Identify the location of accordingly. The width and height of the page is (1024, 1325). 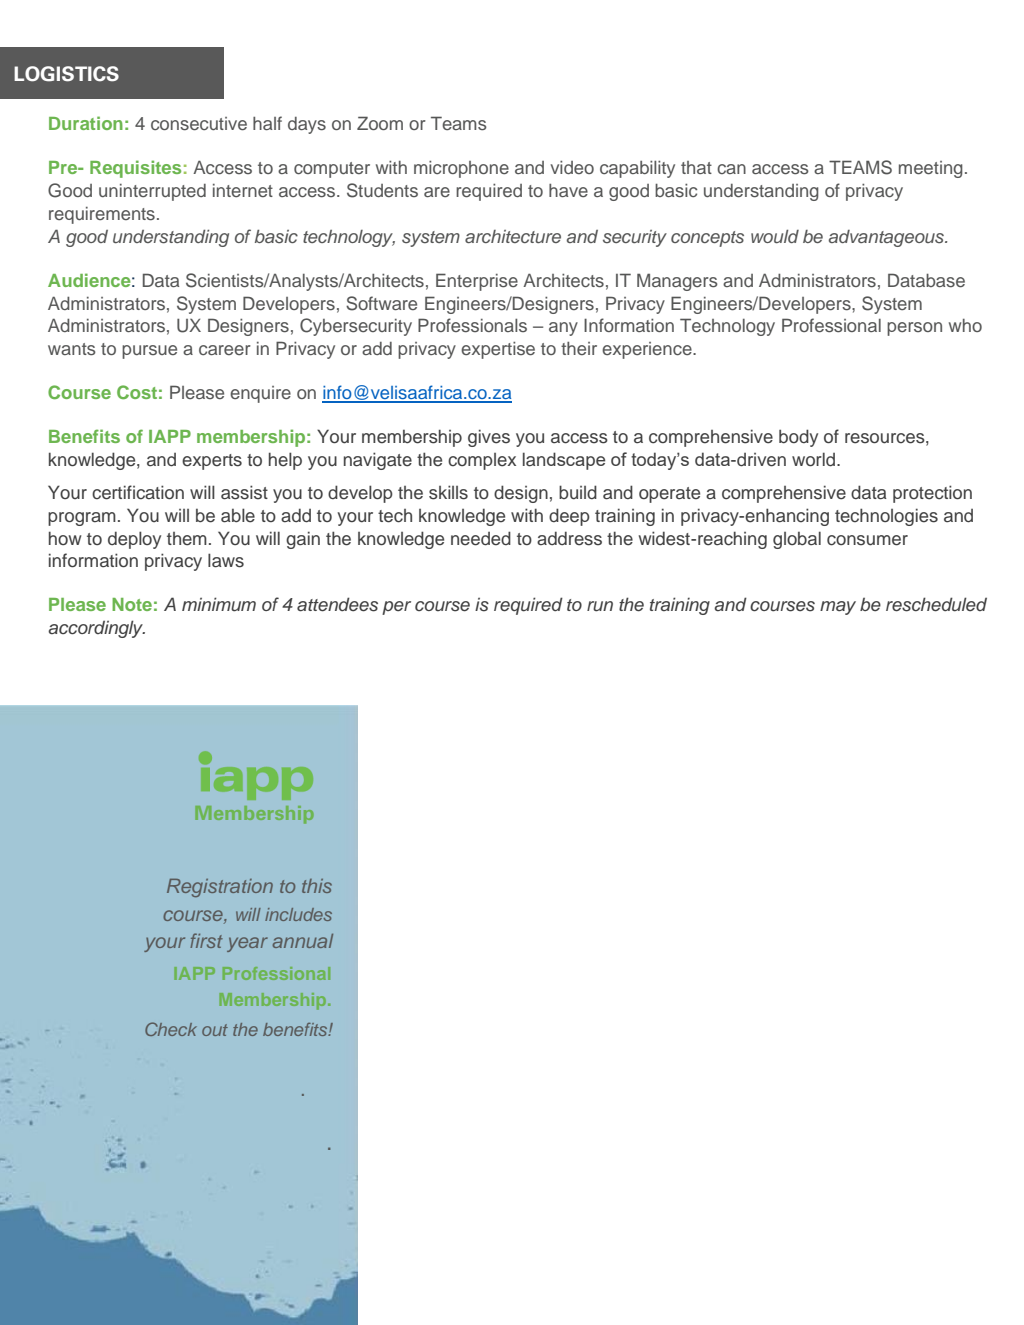
(96, 629).
